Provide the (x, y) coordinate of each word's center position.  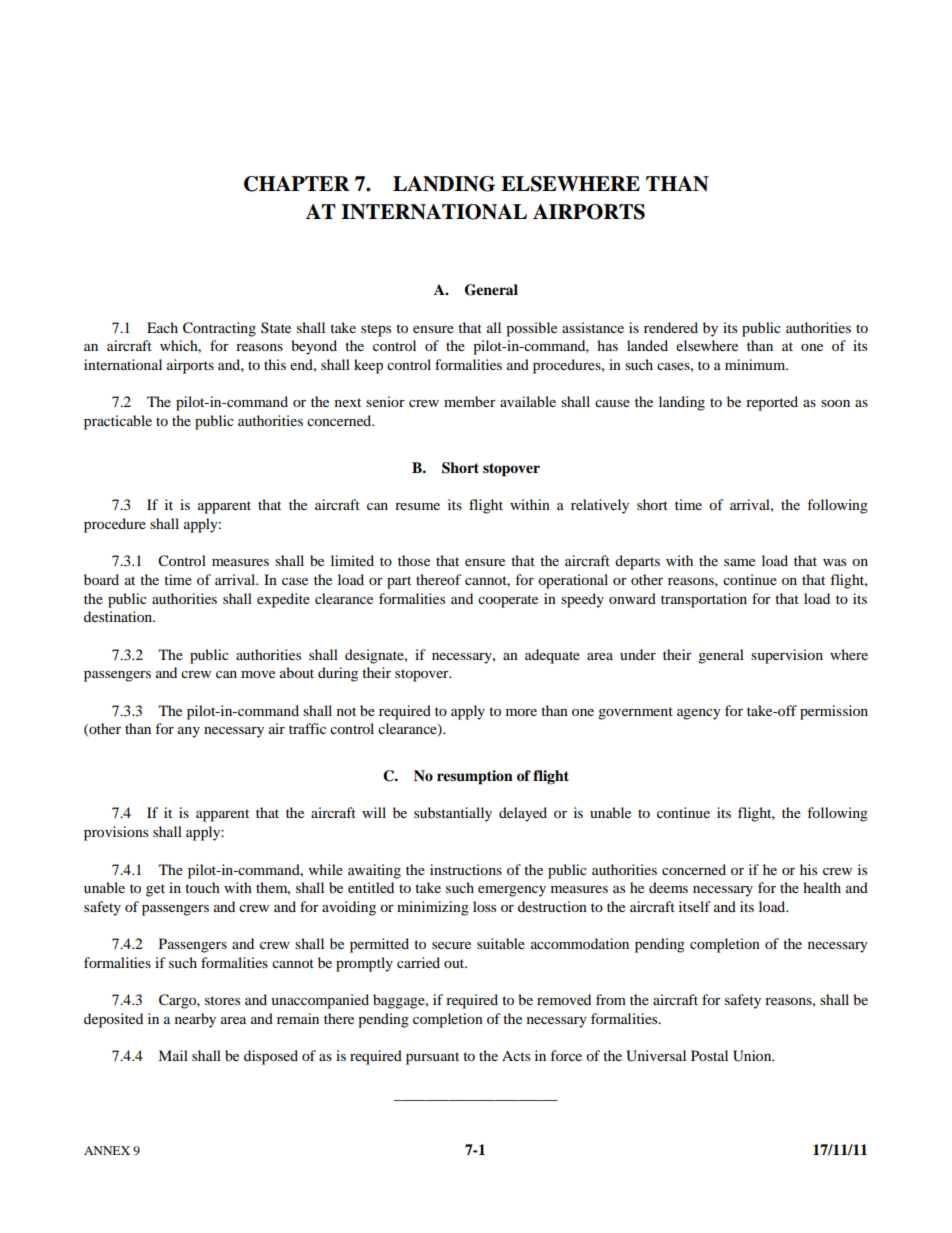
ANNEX (107, 1150)
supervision (787, 656)
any (189, 732)
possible (531, 329)
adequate (552, 656)
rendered (671, 327)
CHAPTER (297, 184)
